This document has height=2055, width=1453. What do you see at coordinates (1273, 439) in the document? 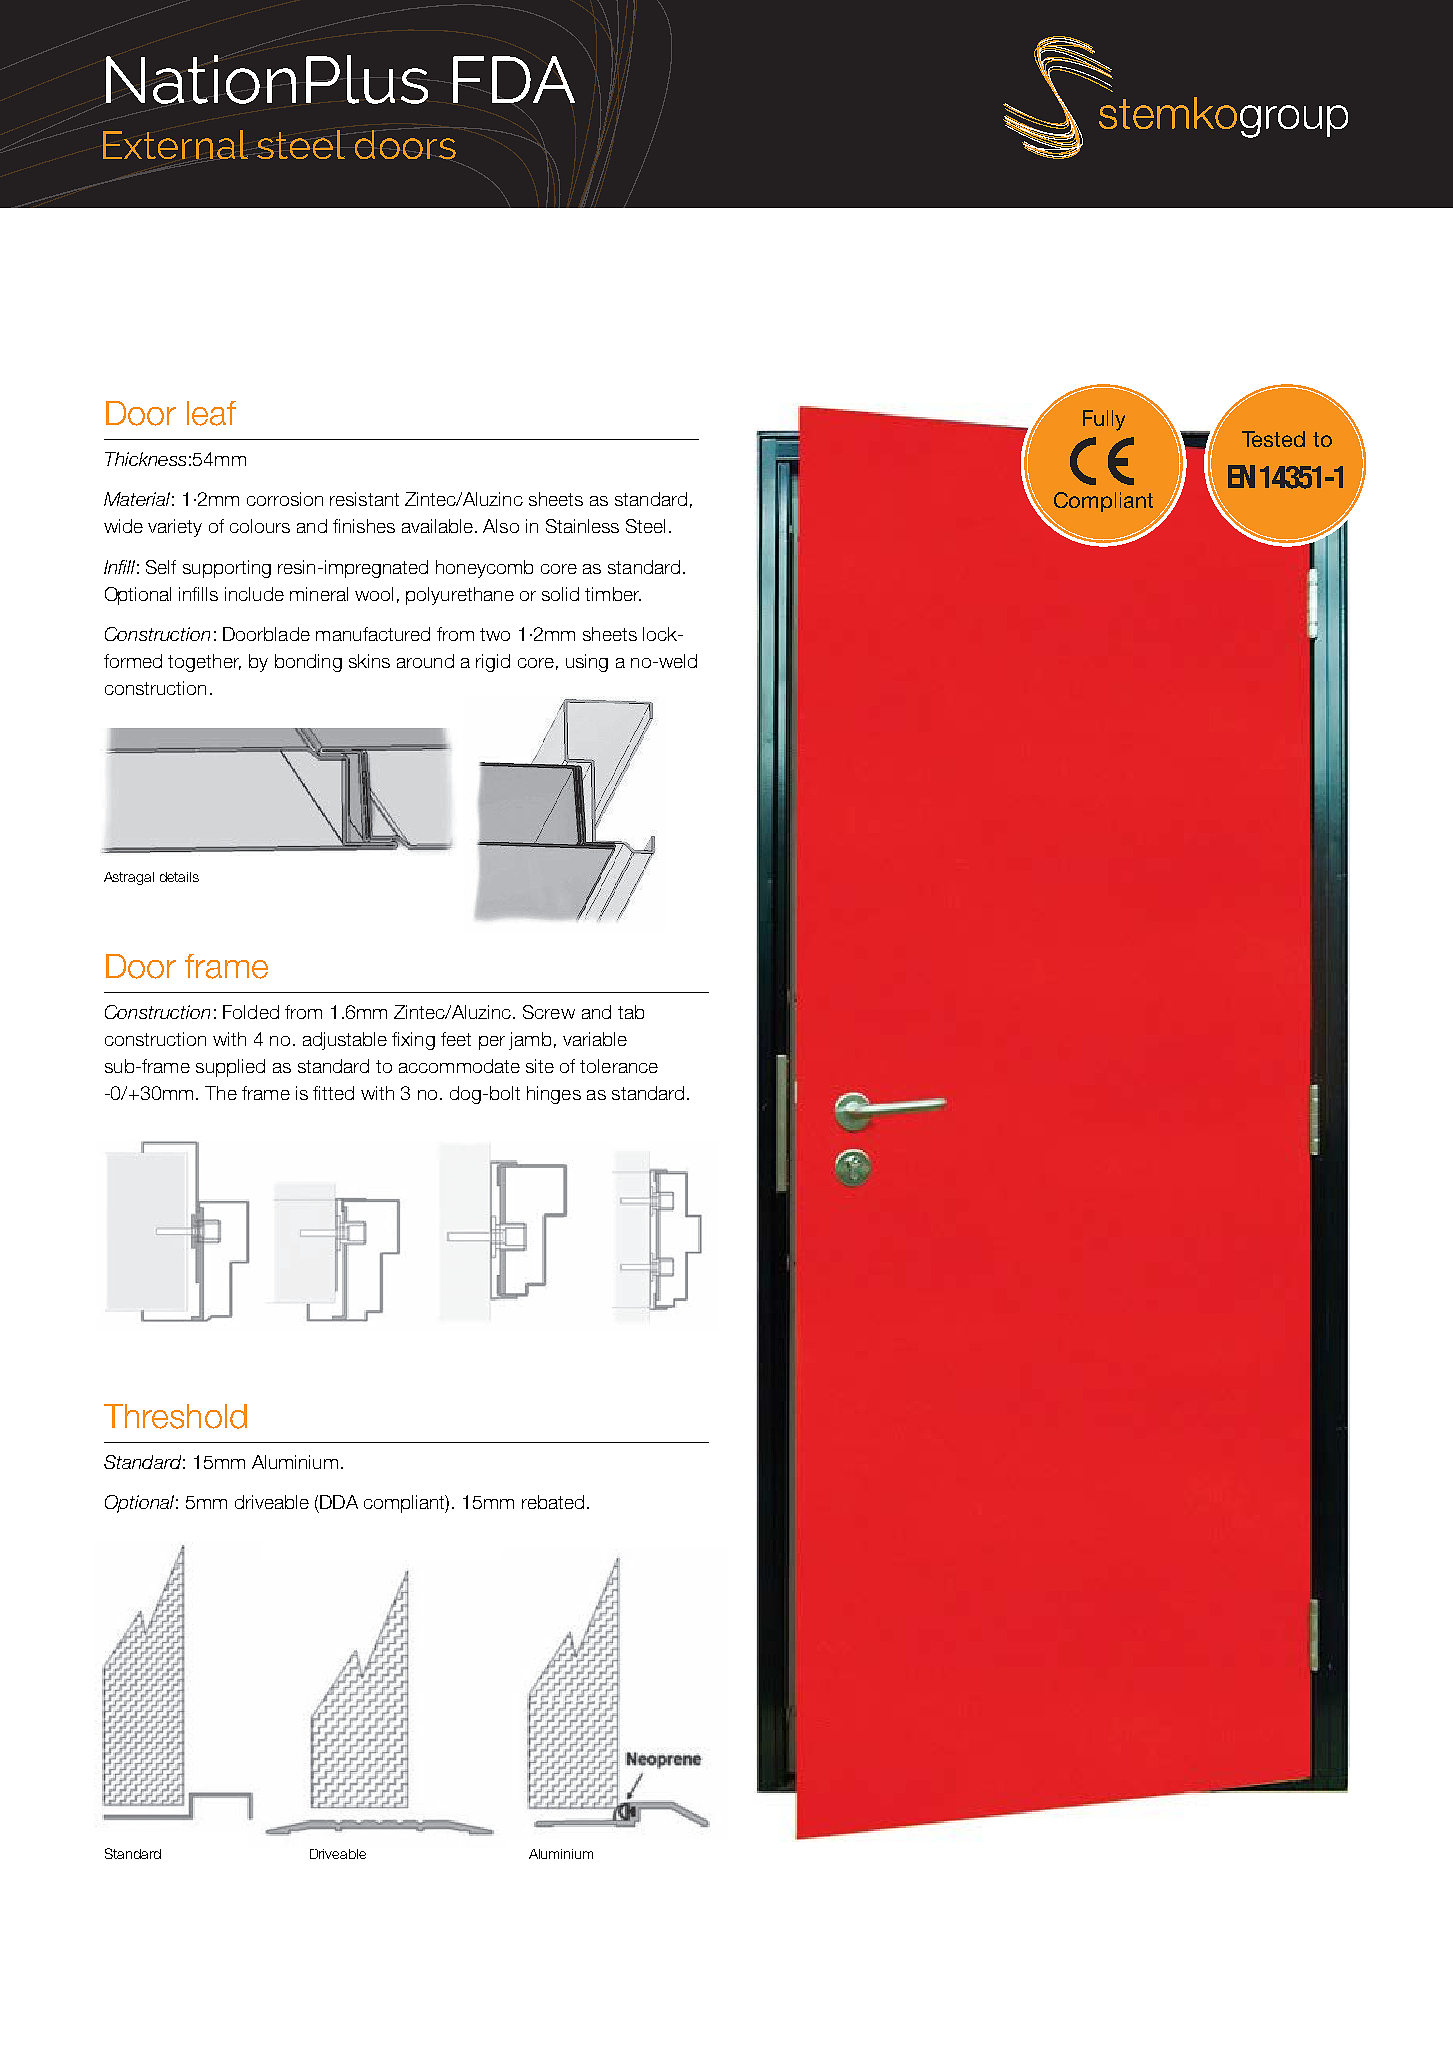
I see `Tested` at bounding box center [1273, 439].
